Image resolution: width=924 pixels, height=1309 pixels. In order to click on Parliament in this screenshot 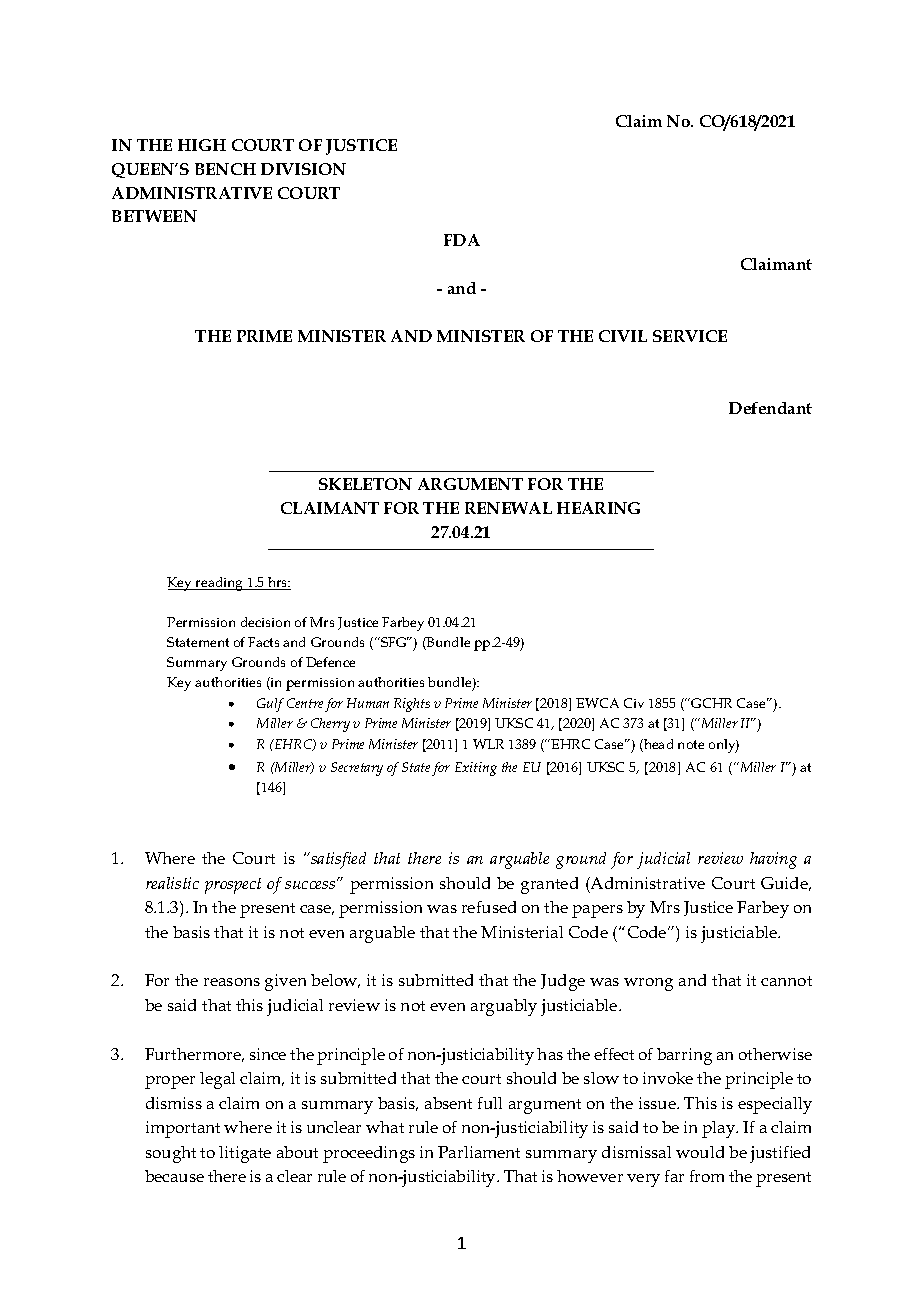, I will do `click(479, 1152)`.
